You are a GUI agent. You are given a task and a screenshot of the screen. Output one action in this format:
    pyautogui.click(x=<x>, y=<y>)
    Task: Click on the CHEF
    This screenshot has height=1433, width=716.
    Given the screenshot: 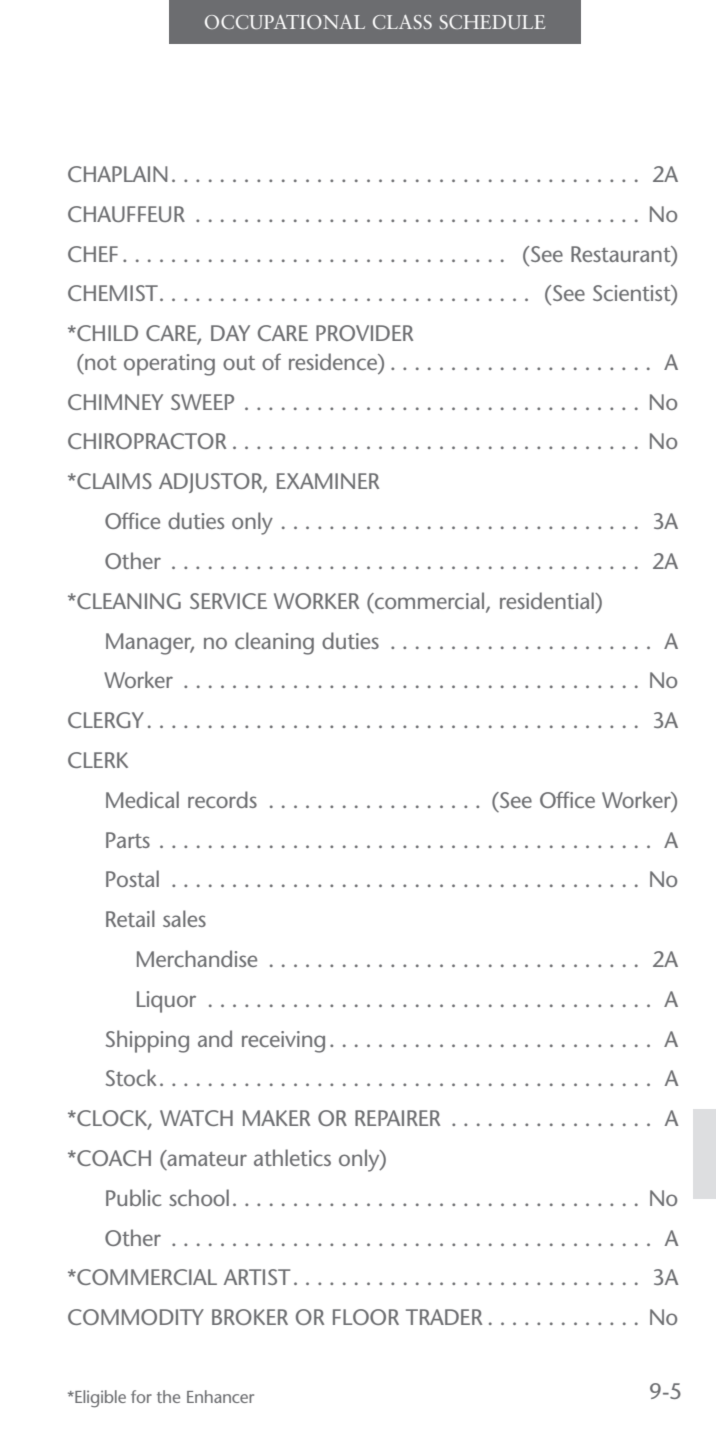 What is the action you would take?
    pyautogui.click(x=93, y=254)
